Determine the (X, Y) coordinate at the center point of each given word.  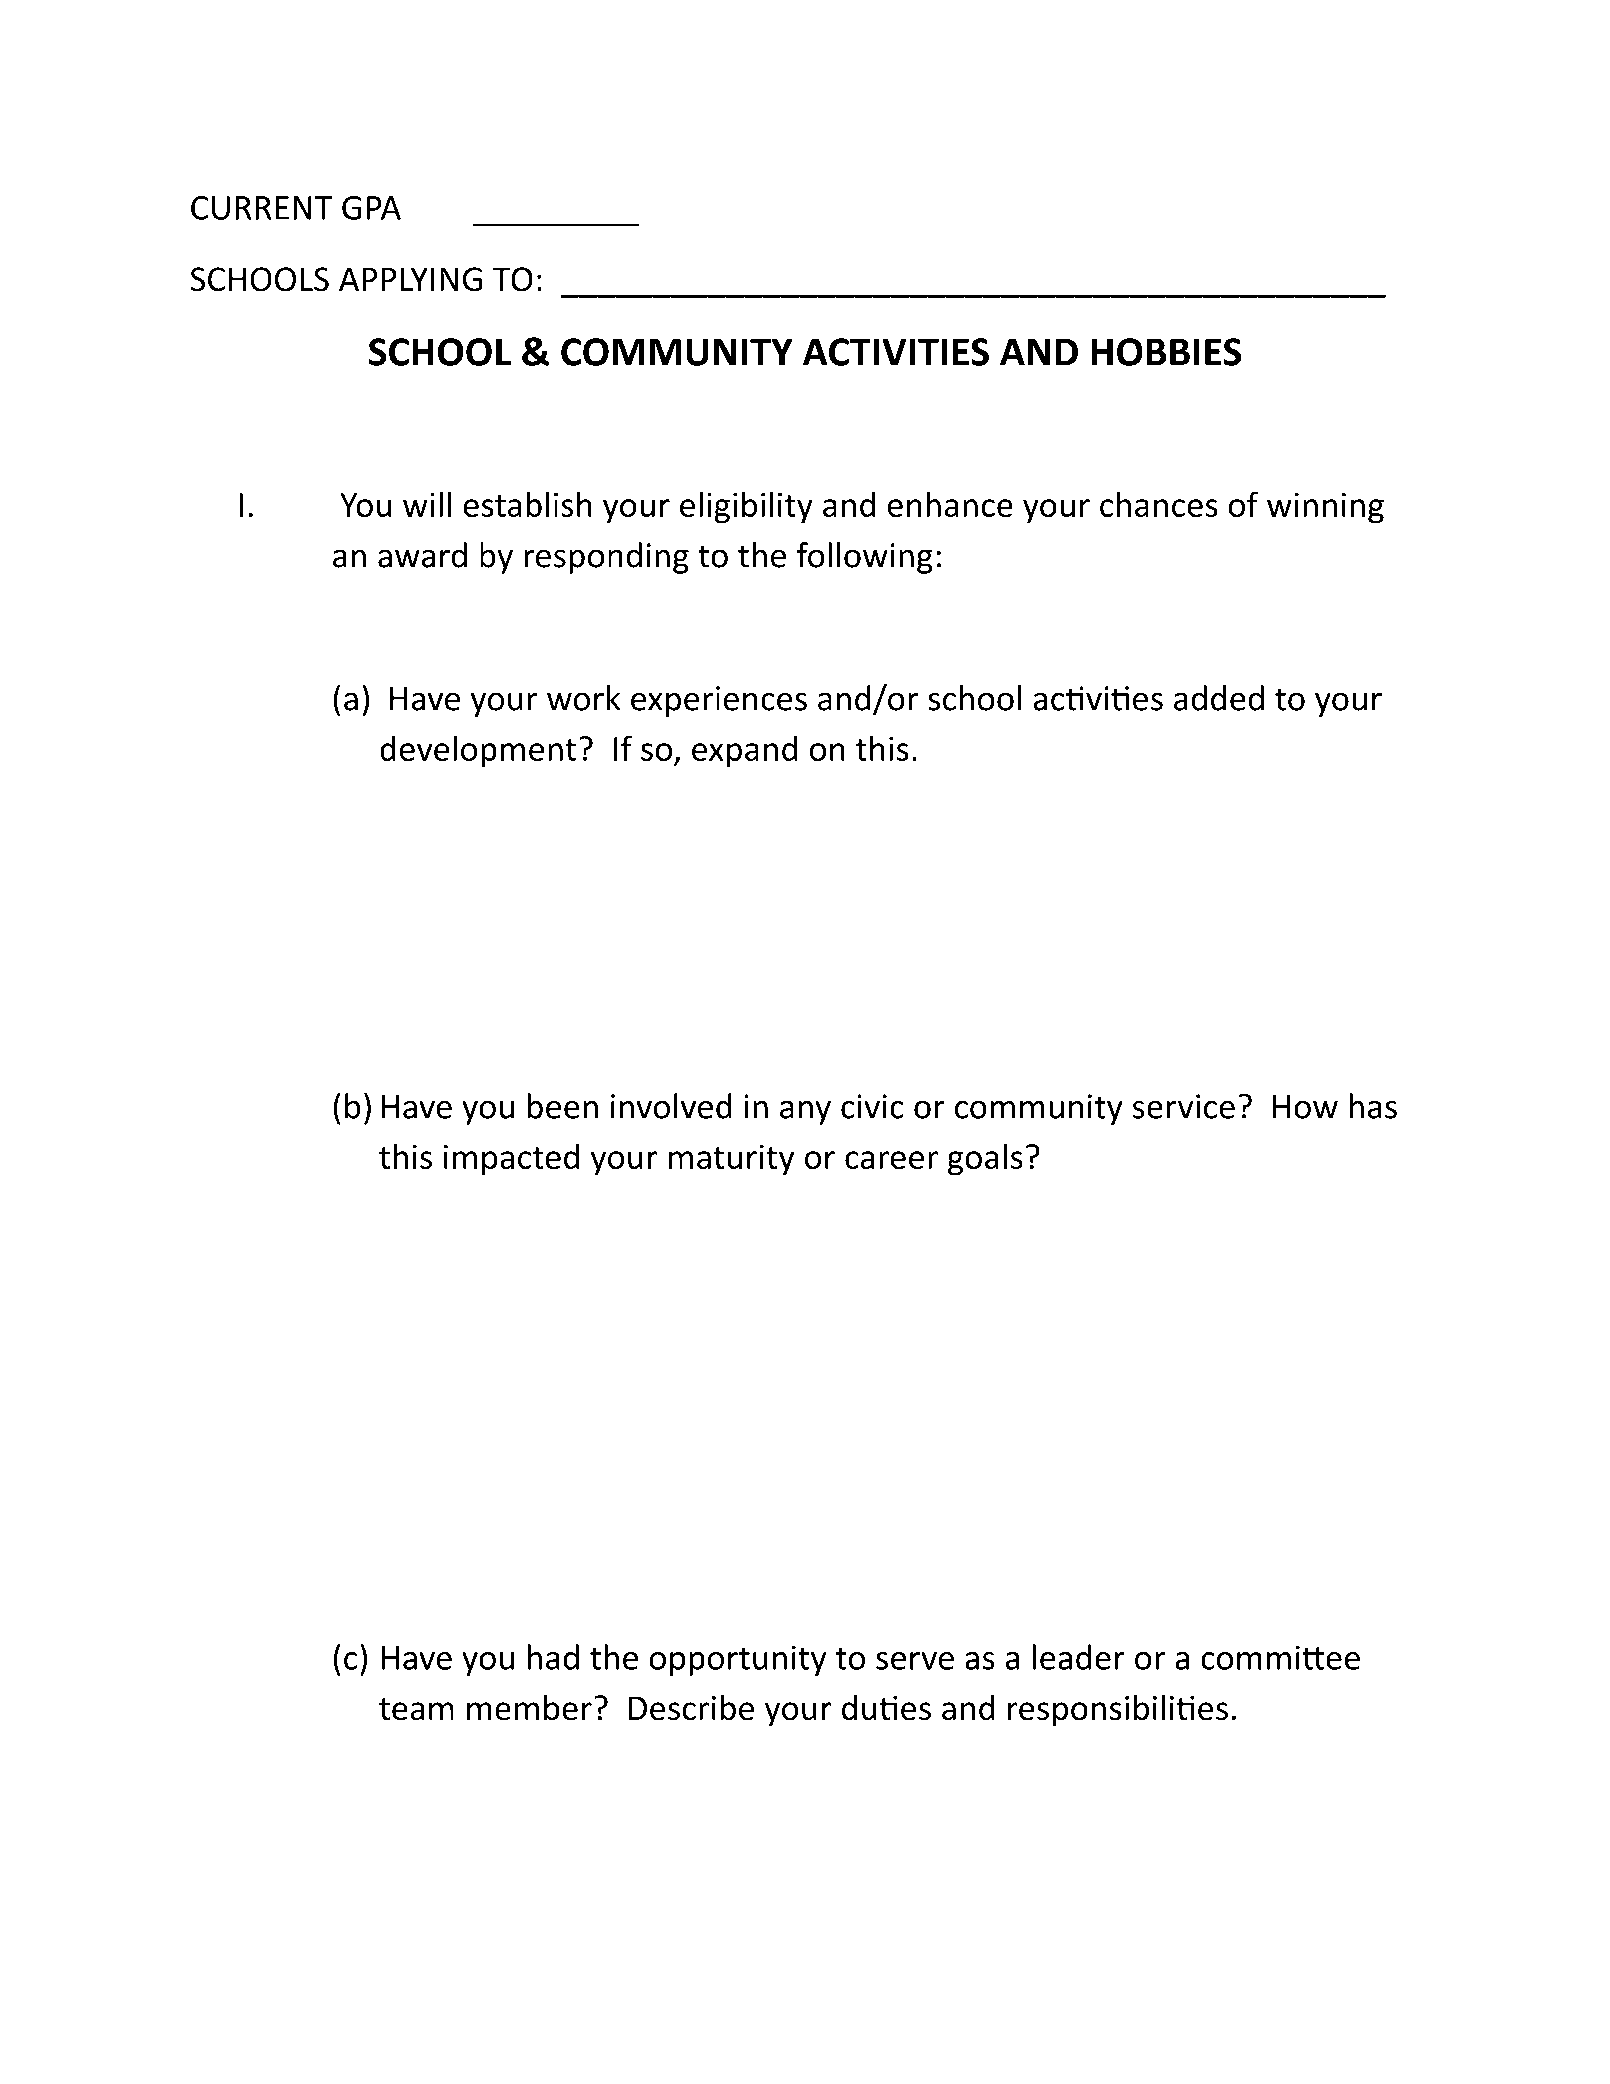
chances (1159, 504)
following (864, 558)
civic (872, 1106)
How (1305, 1107)
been (563, 1106)
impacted (511, 1159)
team (416, 1709)
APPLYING (410, 279)
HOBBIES (1166, 352)
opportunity (737, 1660)
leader (1079, 1657)
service (1184, 1106)
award (422, 555)
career (891, 1160)
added (1219, 698)
